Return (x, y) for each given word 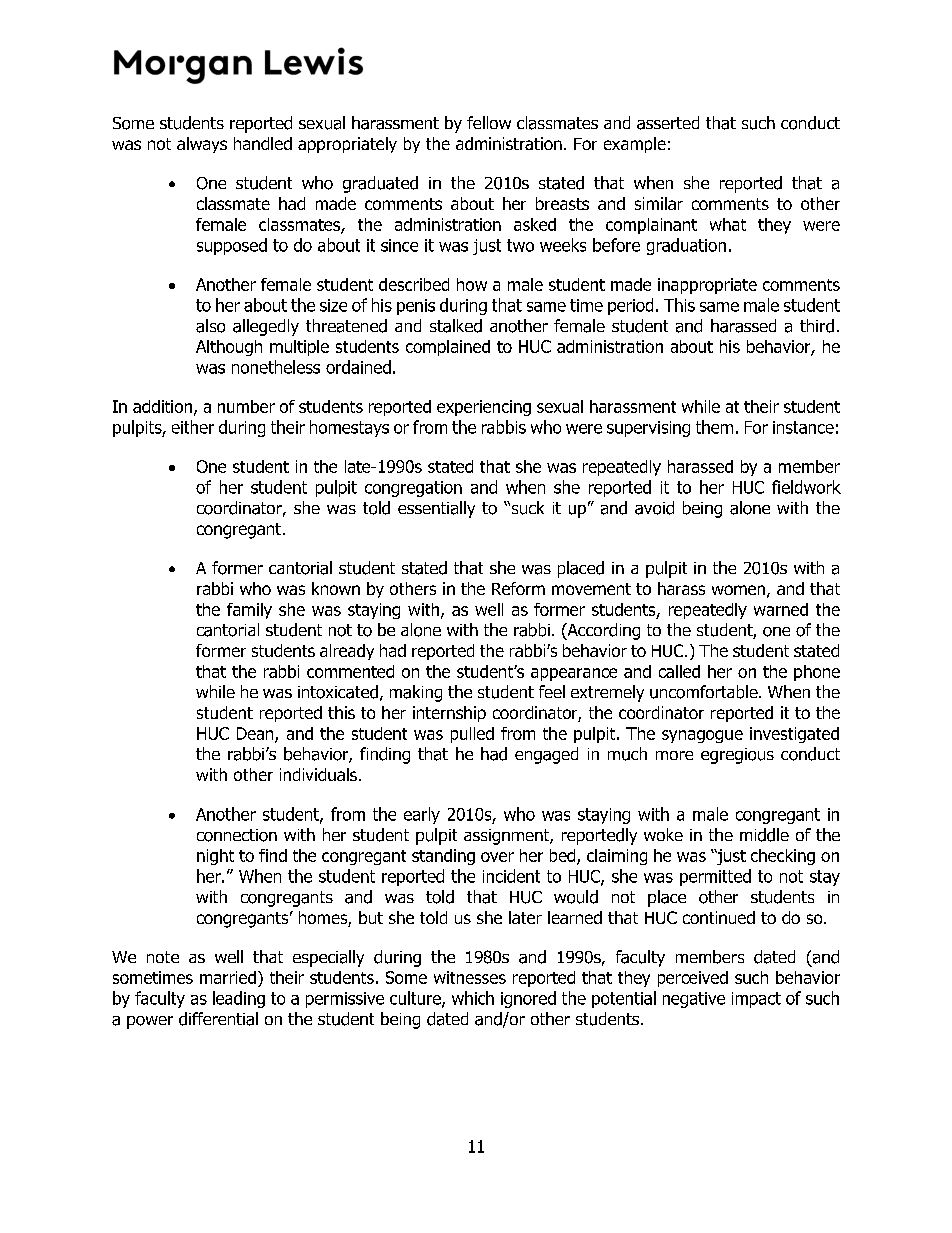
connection (237, 835)
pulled (472, 735)
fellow (489, 122)
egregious (737, 756)
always (202, 145)
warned (781, 609)
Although (229, 348)
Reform (518, 588)
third (817, 326)
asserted (668, 123)
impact (756, 1000)
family (249, 611)
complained (448, 348)
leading (239, 999)
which (473, 998)
